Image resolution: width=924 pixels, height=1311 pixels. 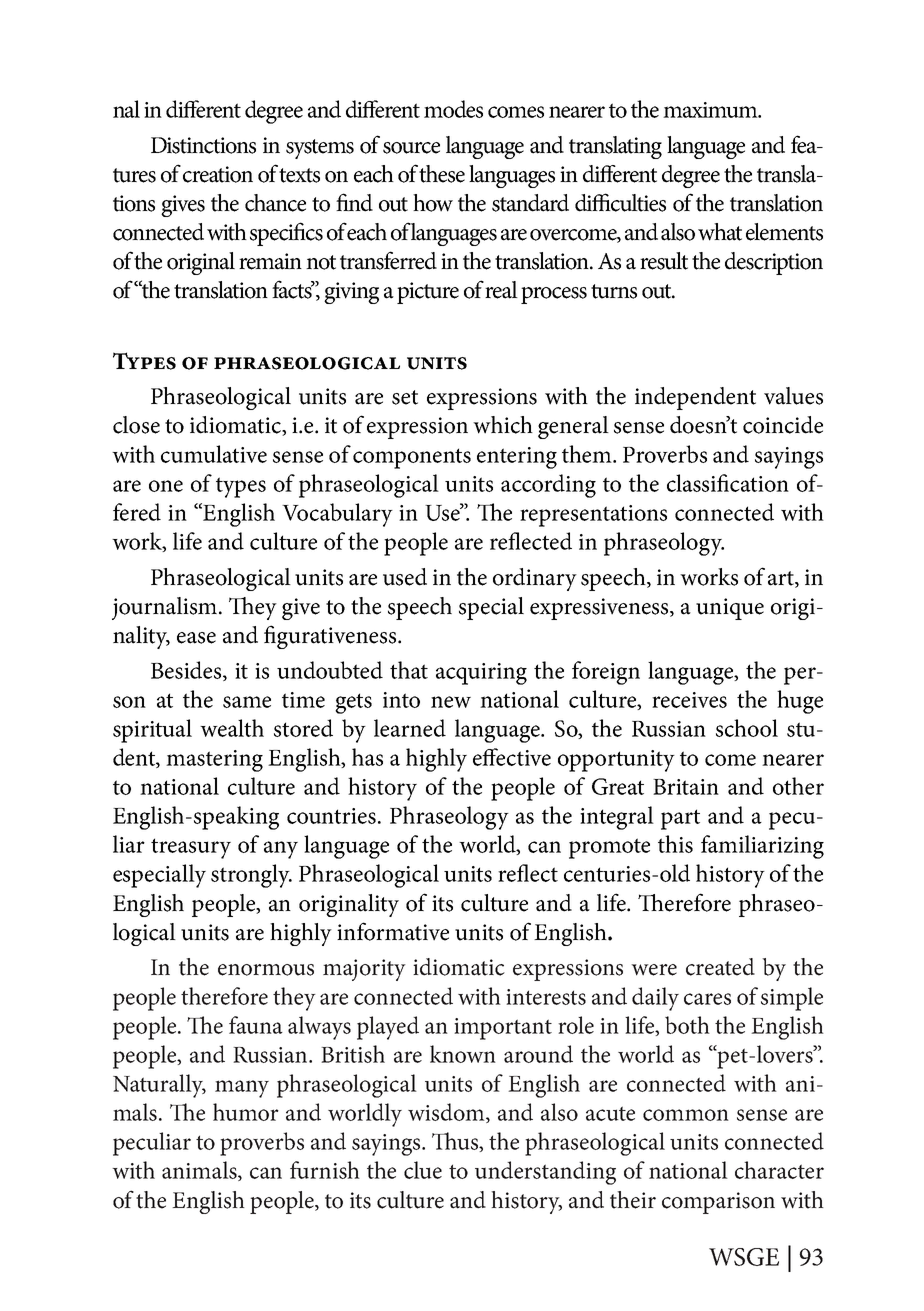 I want to click on creation, so click(x=218, y=174).
